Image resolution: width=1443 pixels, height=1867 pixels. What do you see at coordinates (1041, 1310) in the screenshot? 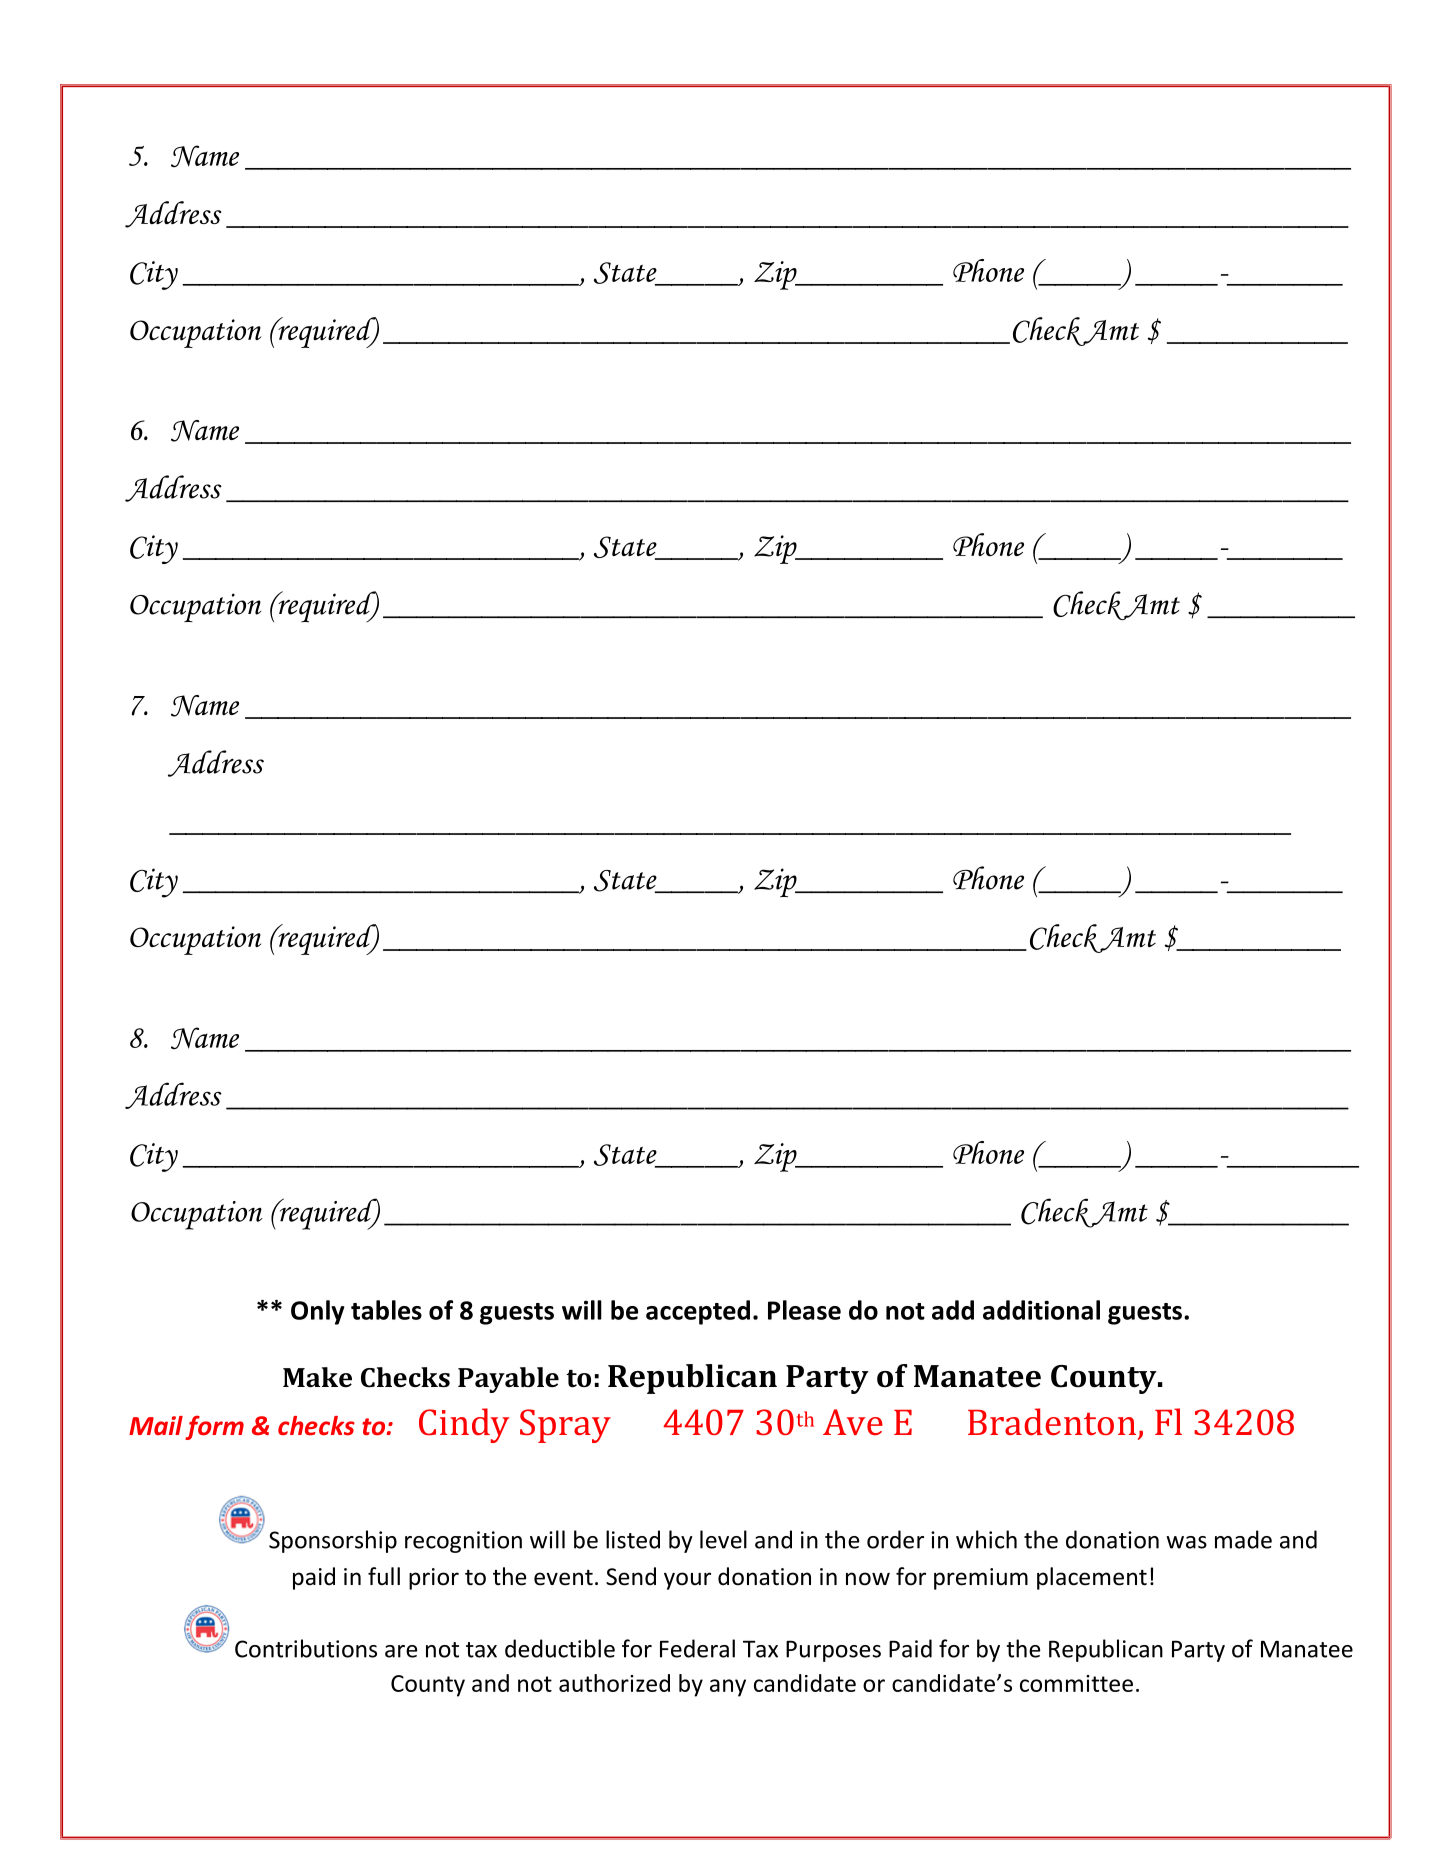
I see `additional` at bounding box center [1041, 1310].
